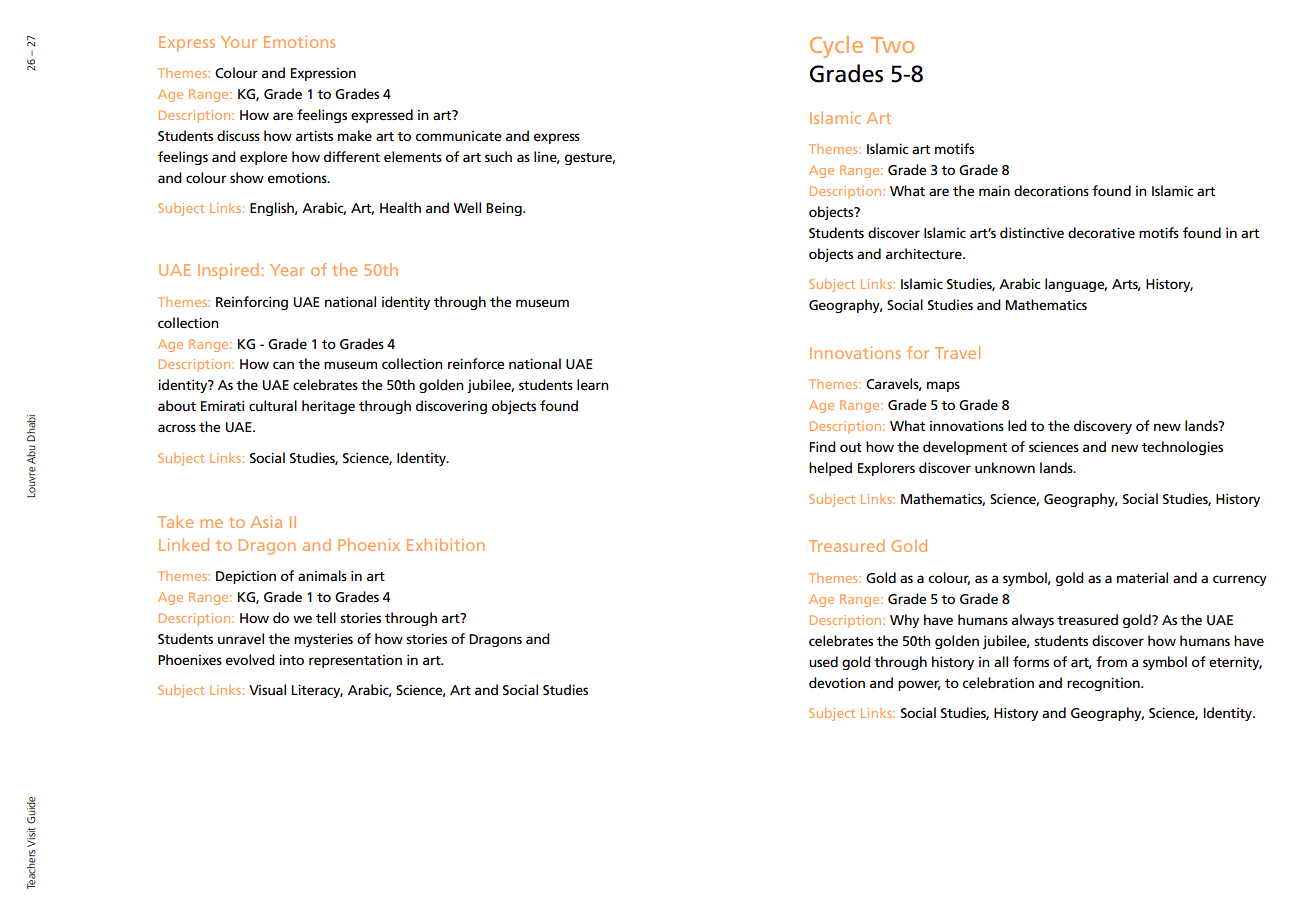 This image has width=1303, height=924. What do you see at coordinates (830, 469) in the image?
I see `helped` at bounding box center [830, 469].
